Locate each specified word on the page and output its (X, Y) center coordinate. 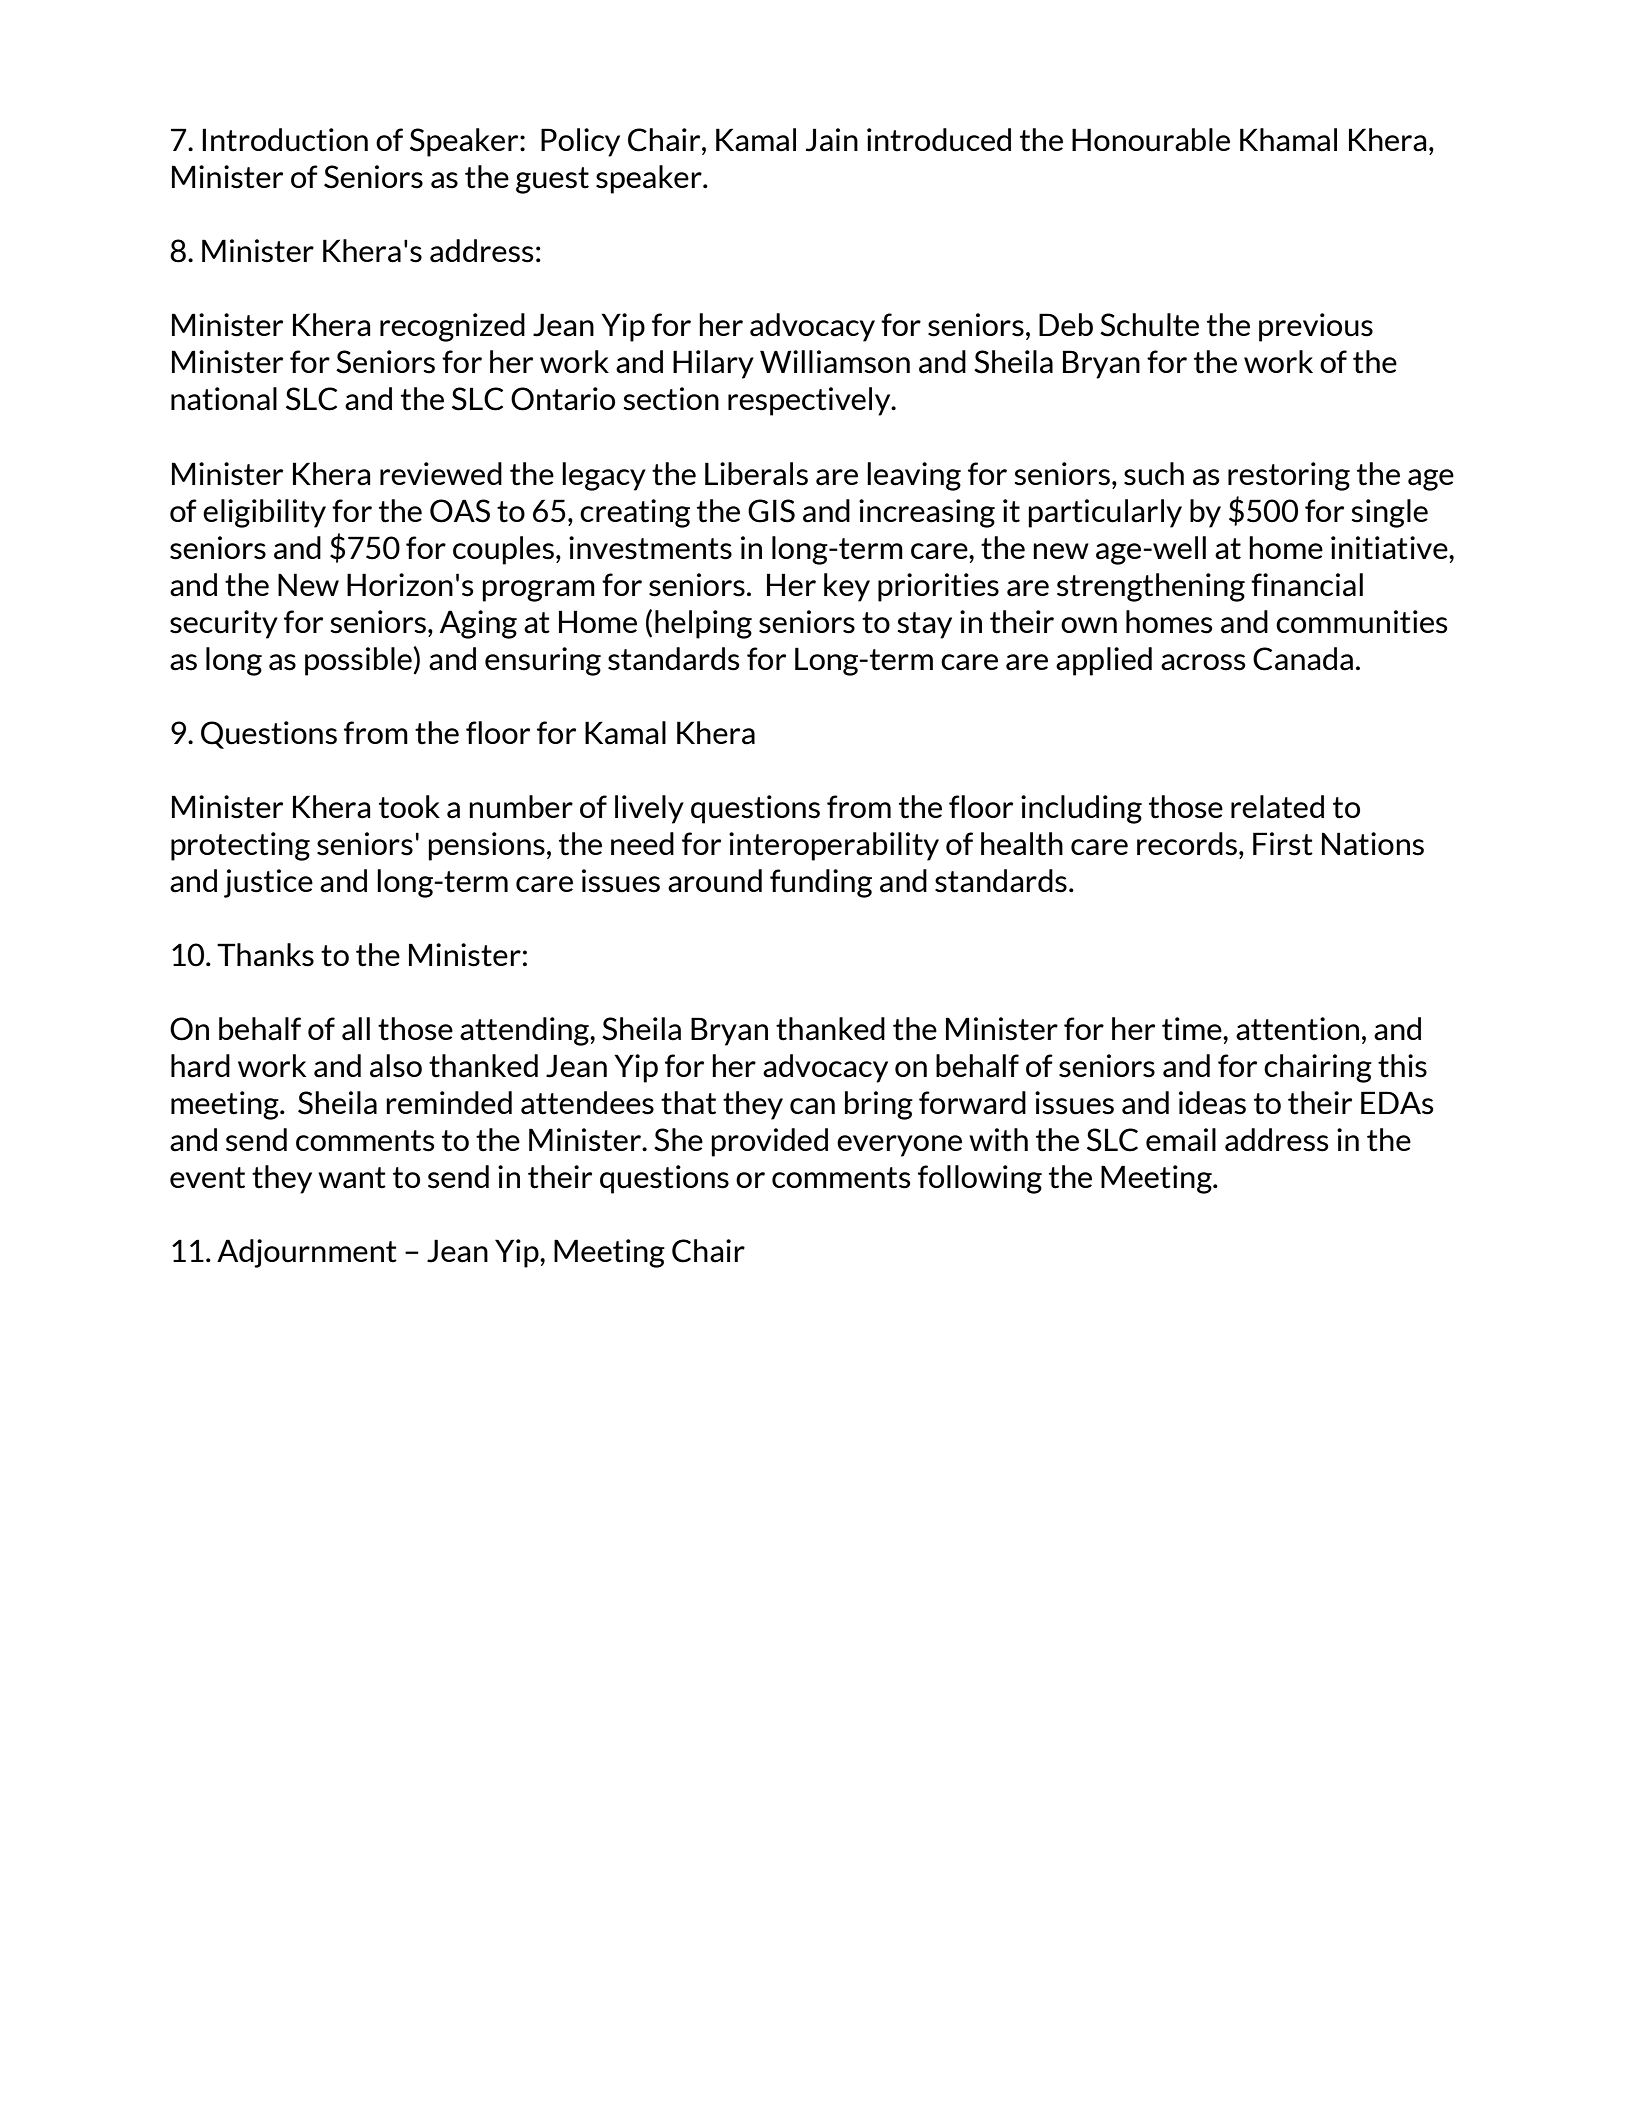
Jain (832, 140)
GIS (771, 511)
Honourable (1151, 140)
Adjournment (307, 1253)
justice (268, 883)
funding (821, 883)
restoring (1289, 476)
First (1283, 844)
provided (769, 1142)
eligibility (264, 513)
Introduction (285, 140)
